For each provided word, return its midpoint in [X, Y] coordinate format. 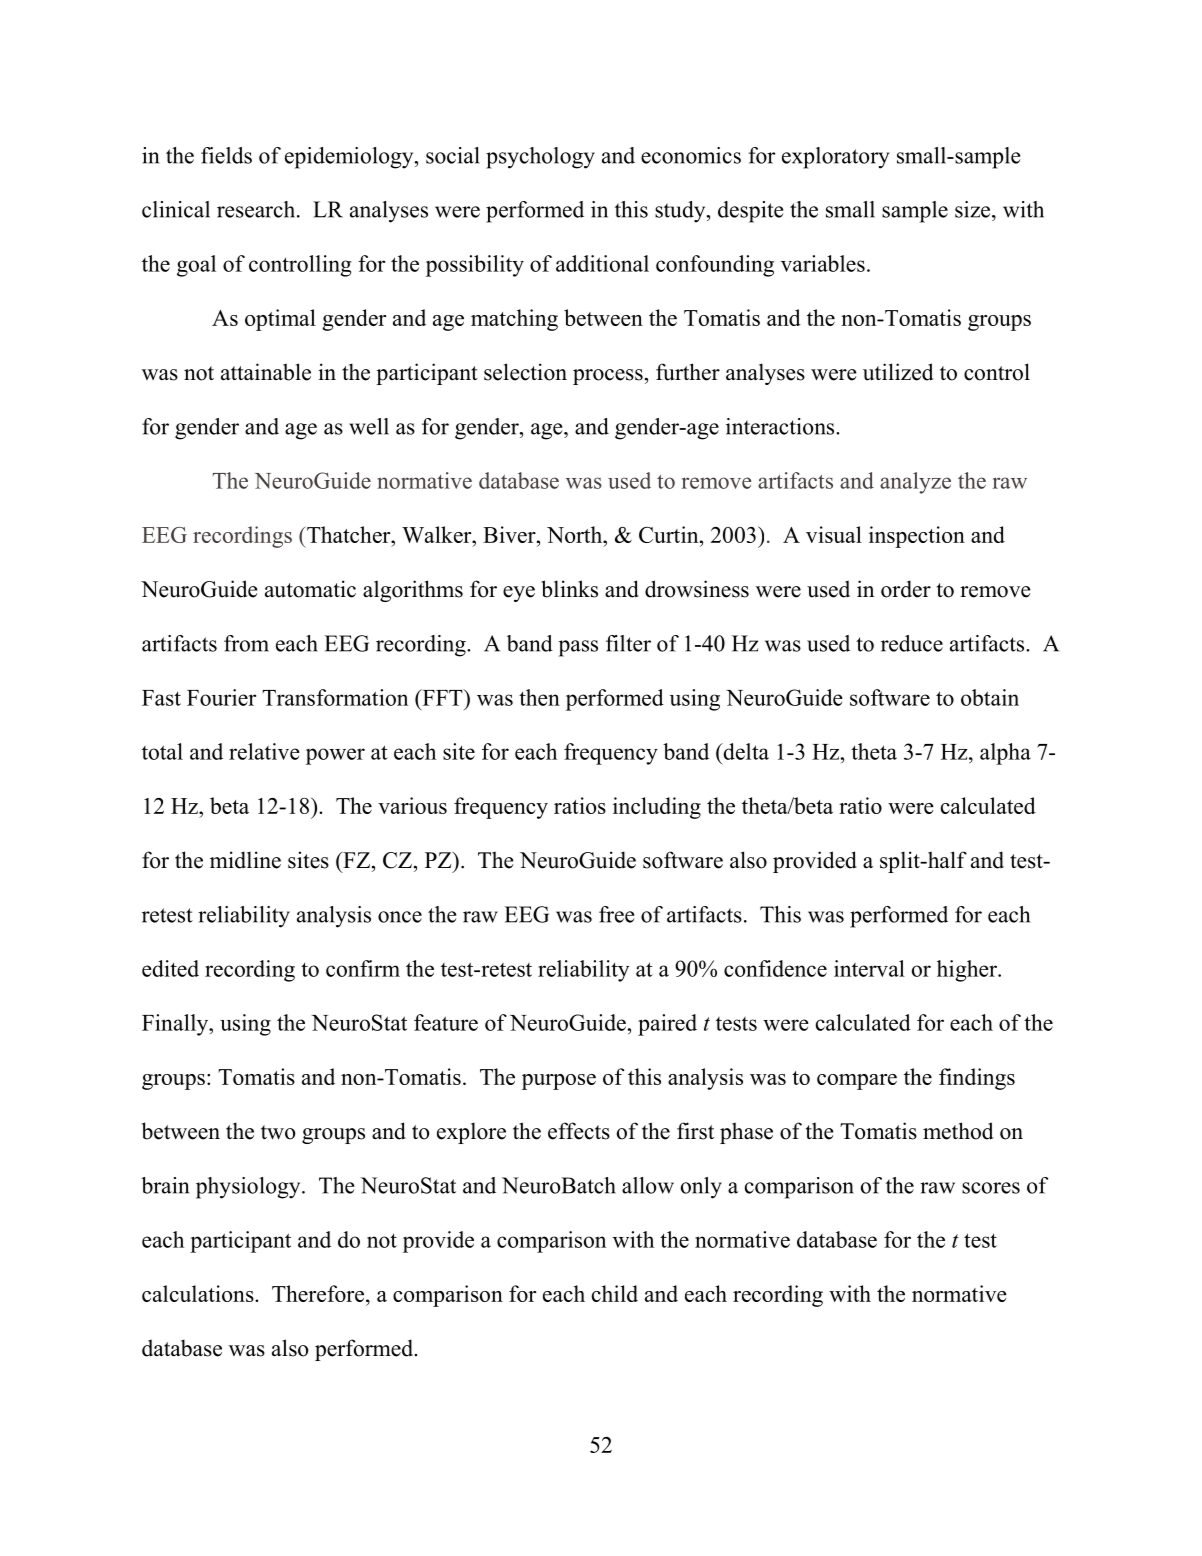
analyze [915, 483]
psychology [540, 158]
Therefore [318, 1293]
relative [264, 751]
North [576, 534]
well [369, 426]
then [539, 697]
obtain [990, 697]
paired [667, 1025]
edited [170, 968]
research [257, 209]
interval [869, 968]
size [974, 209]
